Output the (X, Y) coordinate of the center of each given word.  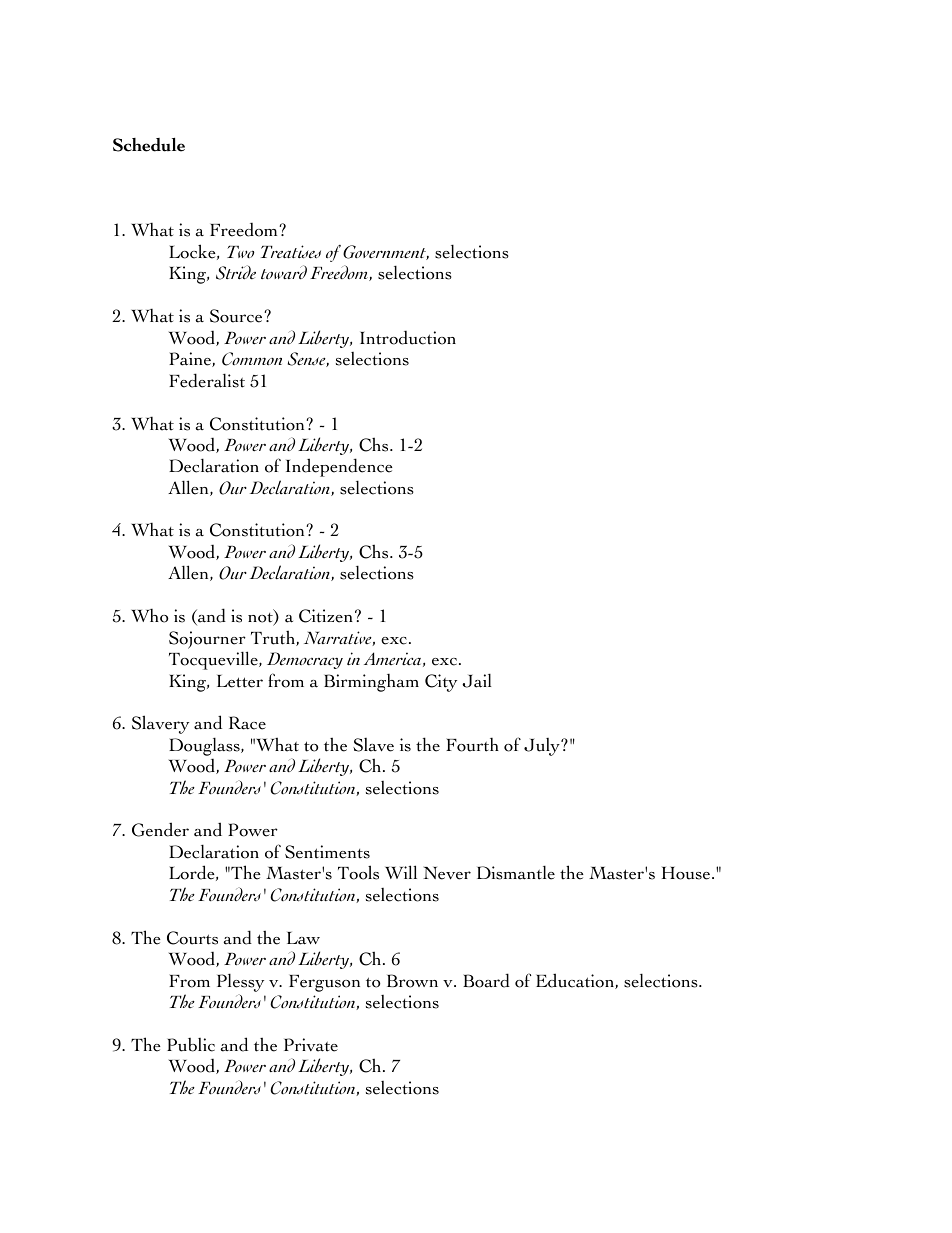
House (687, 873)
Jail (476, 680)
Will (401, 872)
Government (386, 252)
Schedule (149, 145)
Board (486, 980)
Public (191, 1045)
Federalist (207, 380)
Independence (339, 467)
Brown (412, 981)
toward (284, 272)
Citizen (326, 616)
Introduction (408, 337)
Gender (160, 829)
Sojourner (207, 640)
